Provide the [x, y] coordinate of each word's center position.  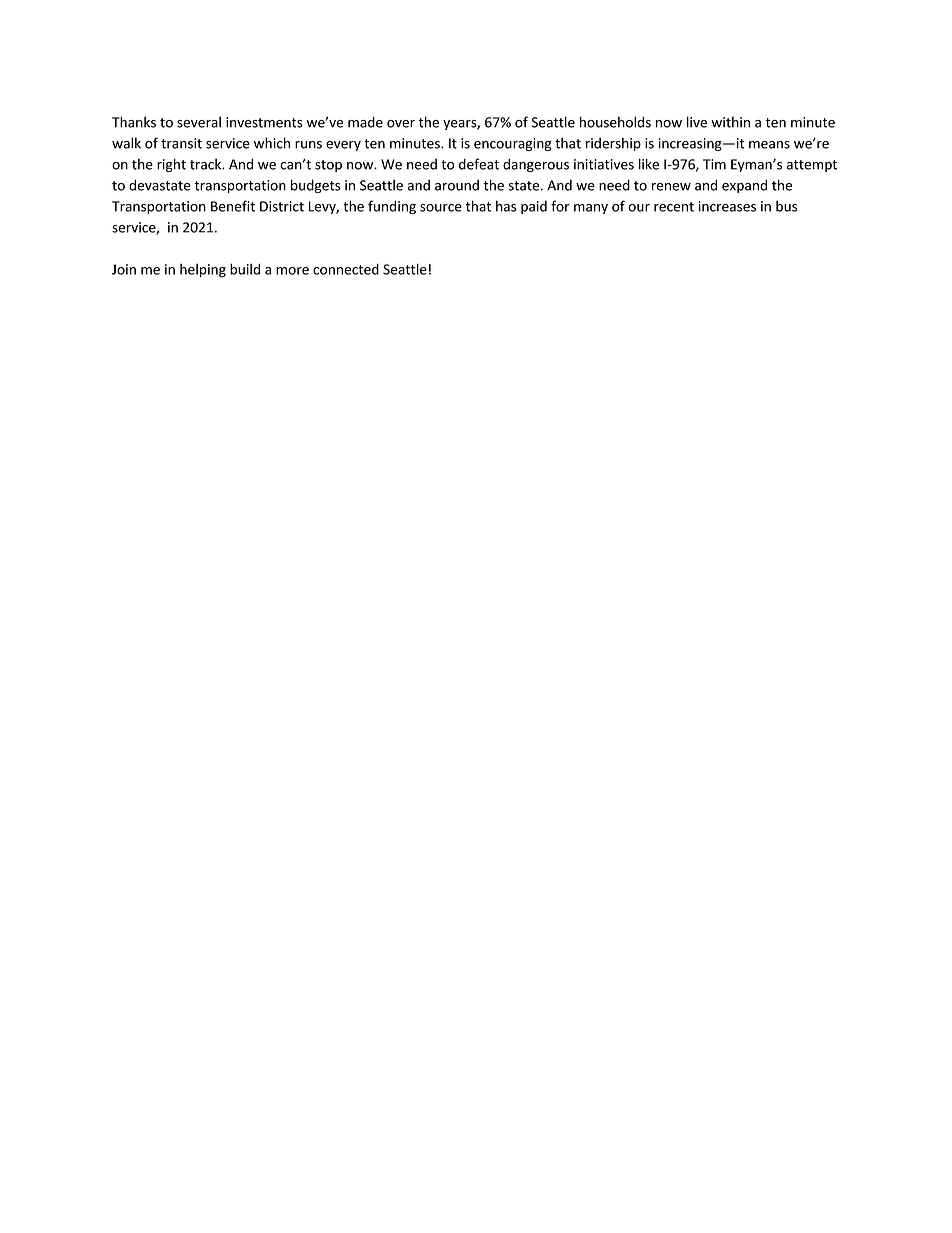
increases [727, 206]
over [401, 124]
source [441, 208]
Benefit [233, 206]
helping [203, 271]
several [199, 122]
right [171, 165]
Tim [714, 164]
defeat [479, 164]
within [730, 122]
